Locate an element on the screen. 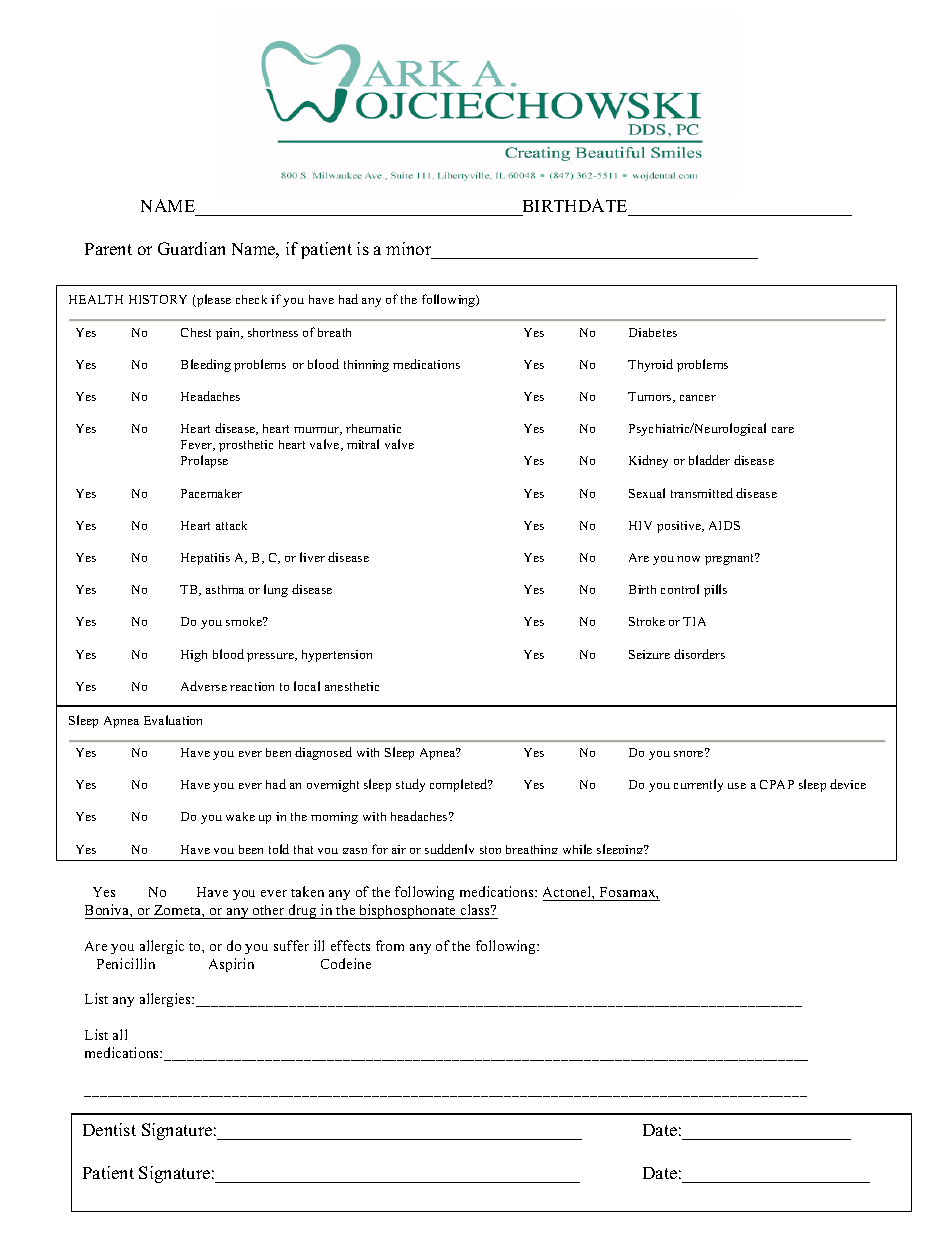 This screenshot has height=1233, width=952. Thyroid is located at coordinates (650, 365).
